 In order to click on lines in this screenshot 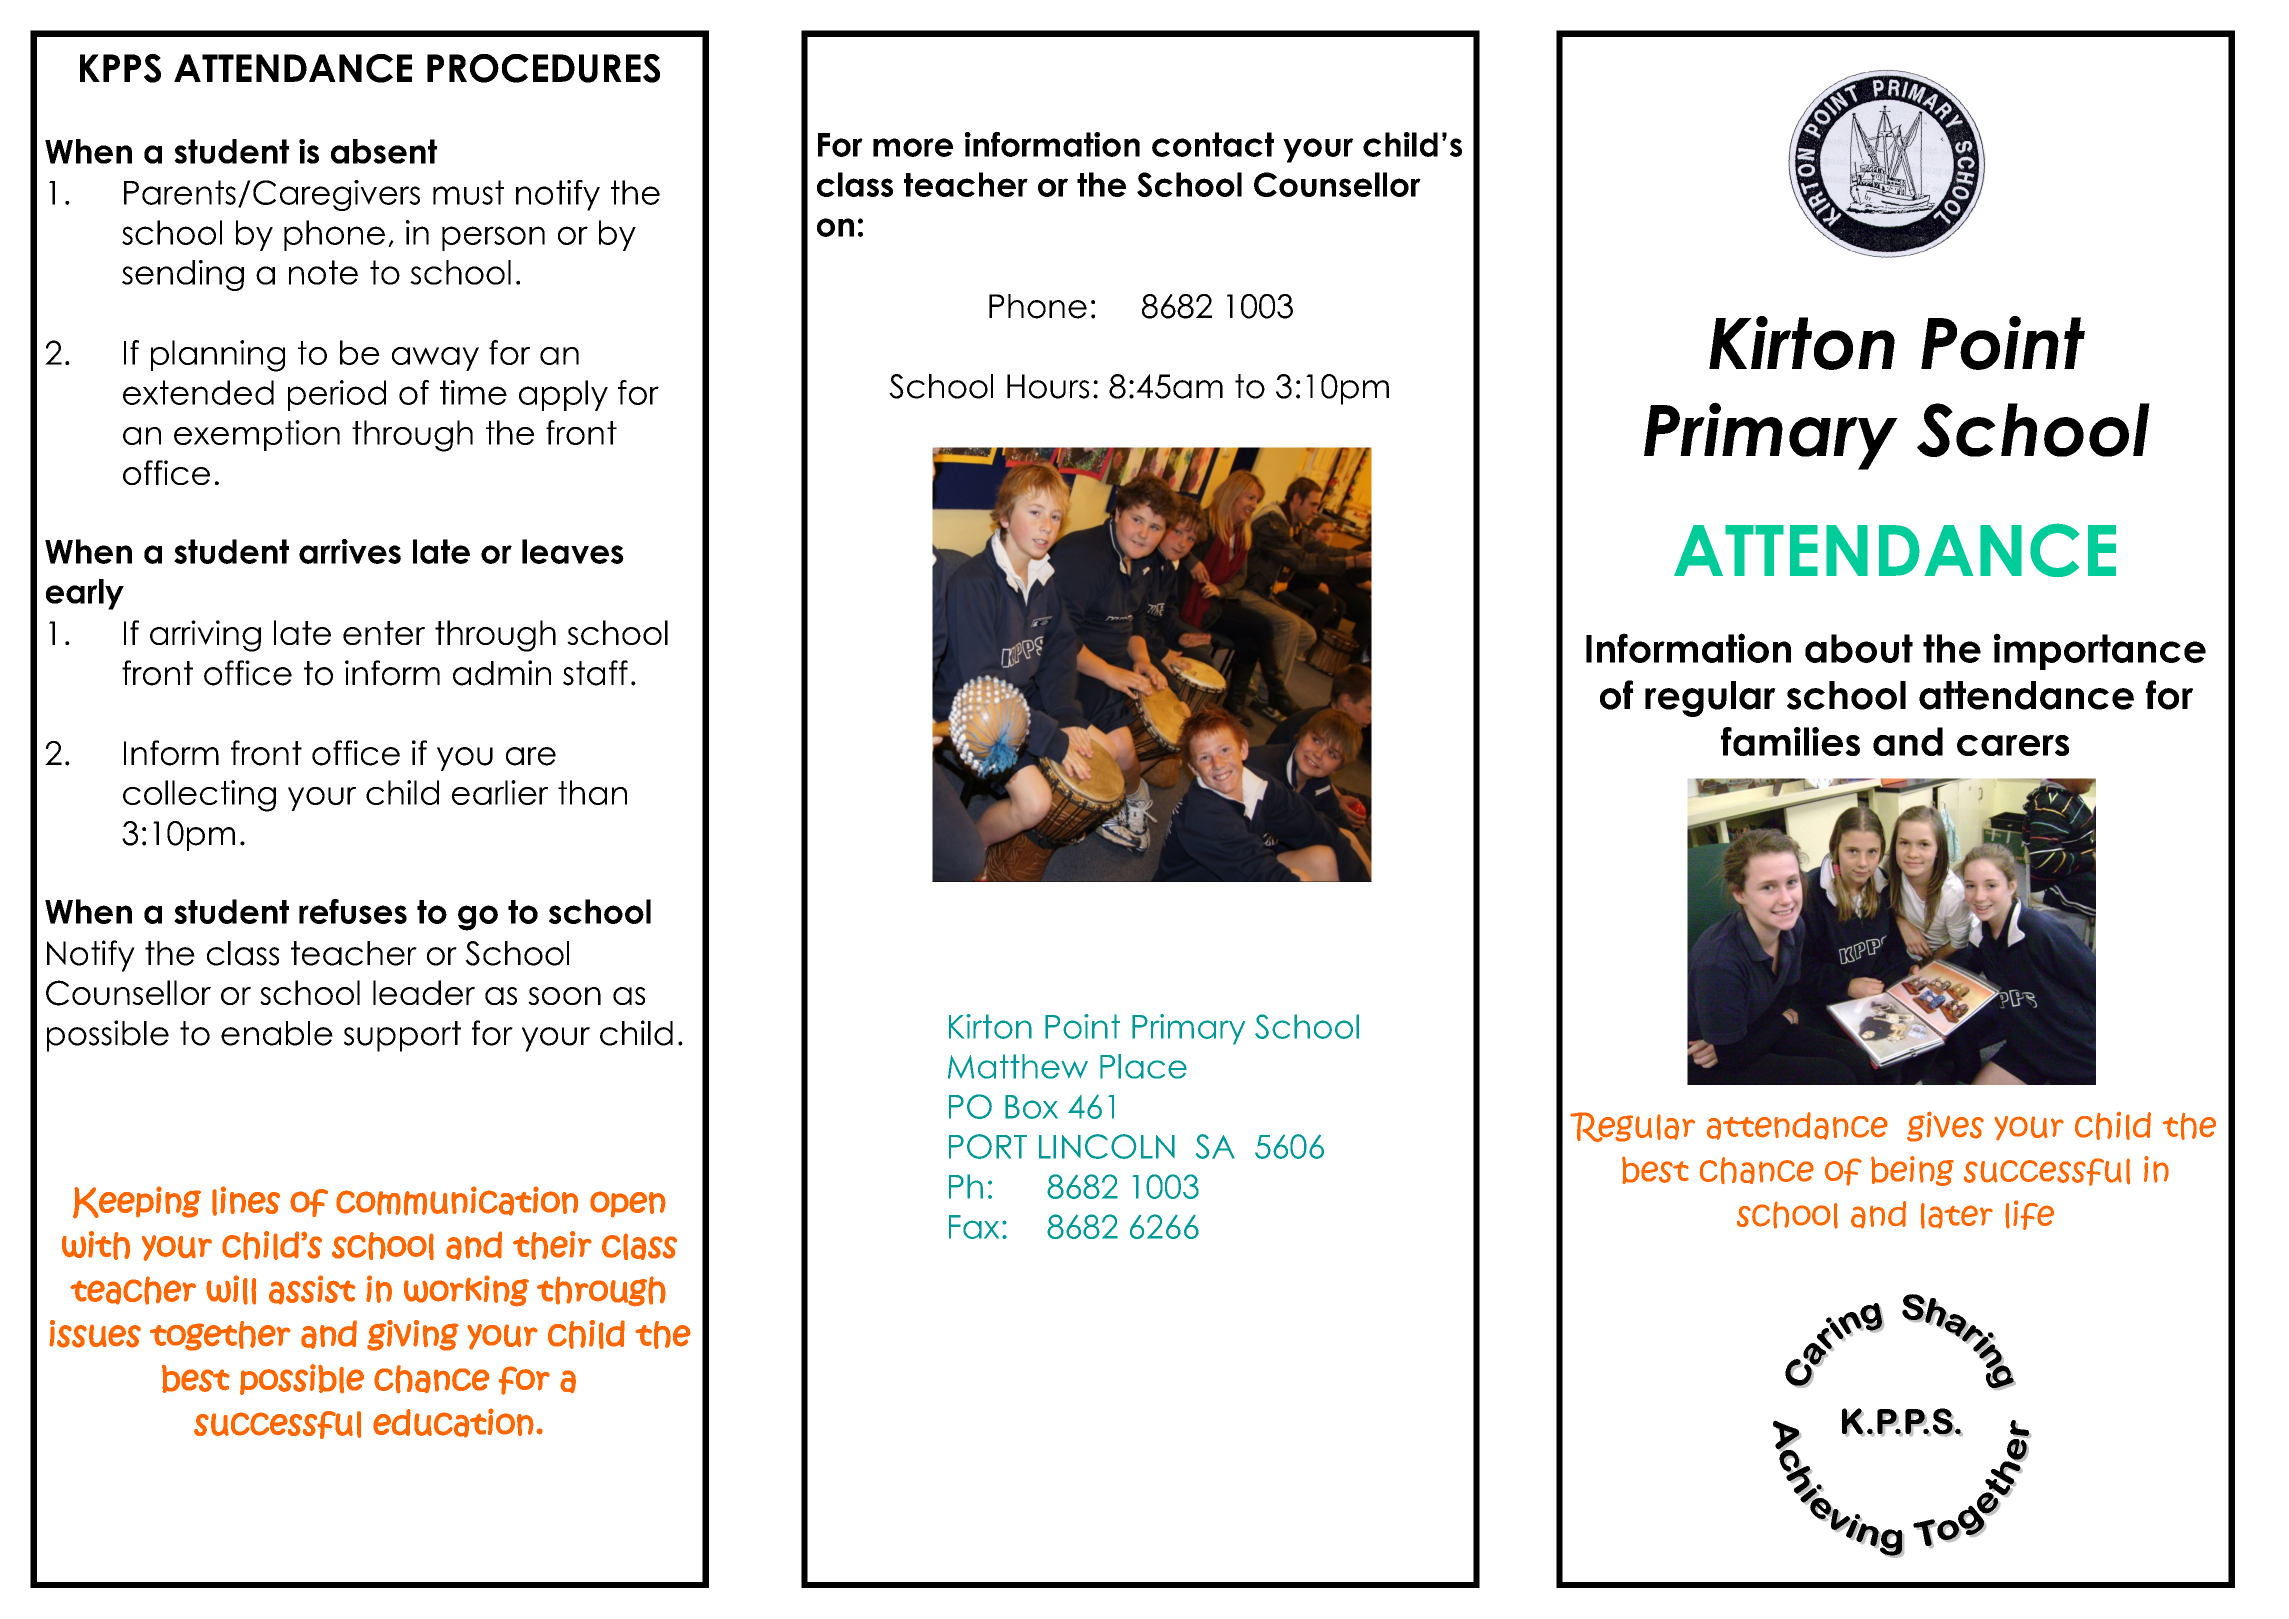, I will do `click(246, 1201)`.
